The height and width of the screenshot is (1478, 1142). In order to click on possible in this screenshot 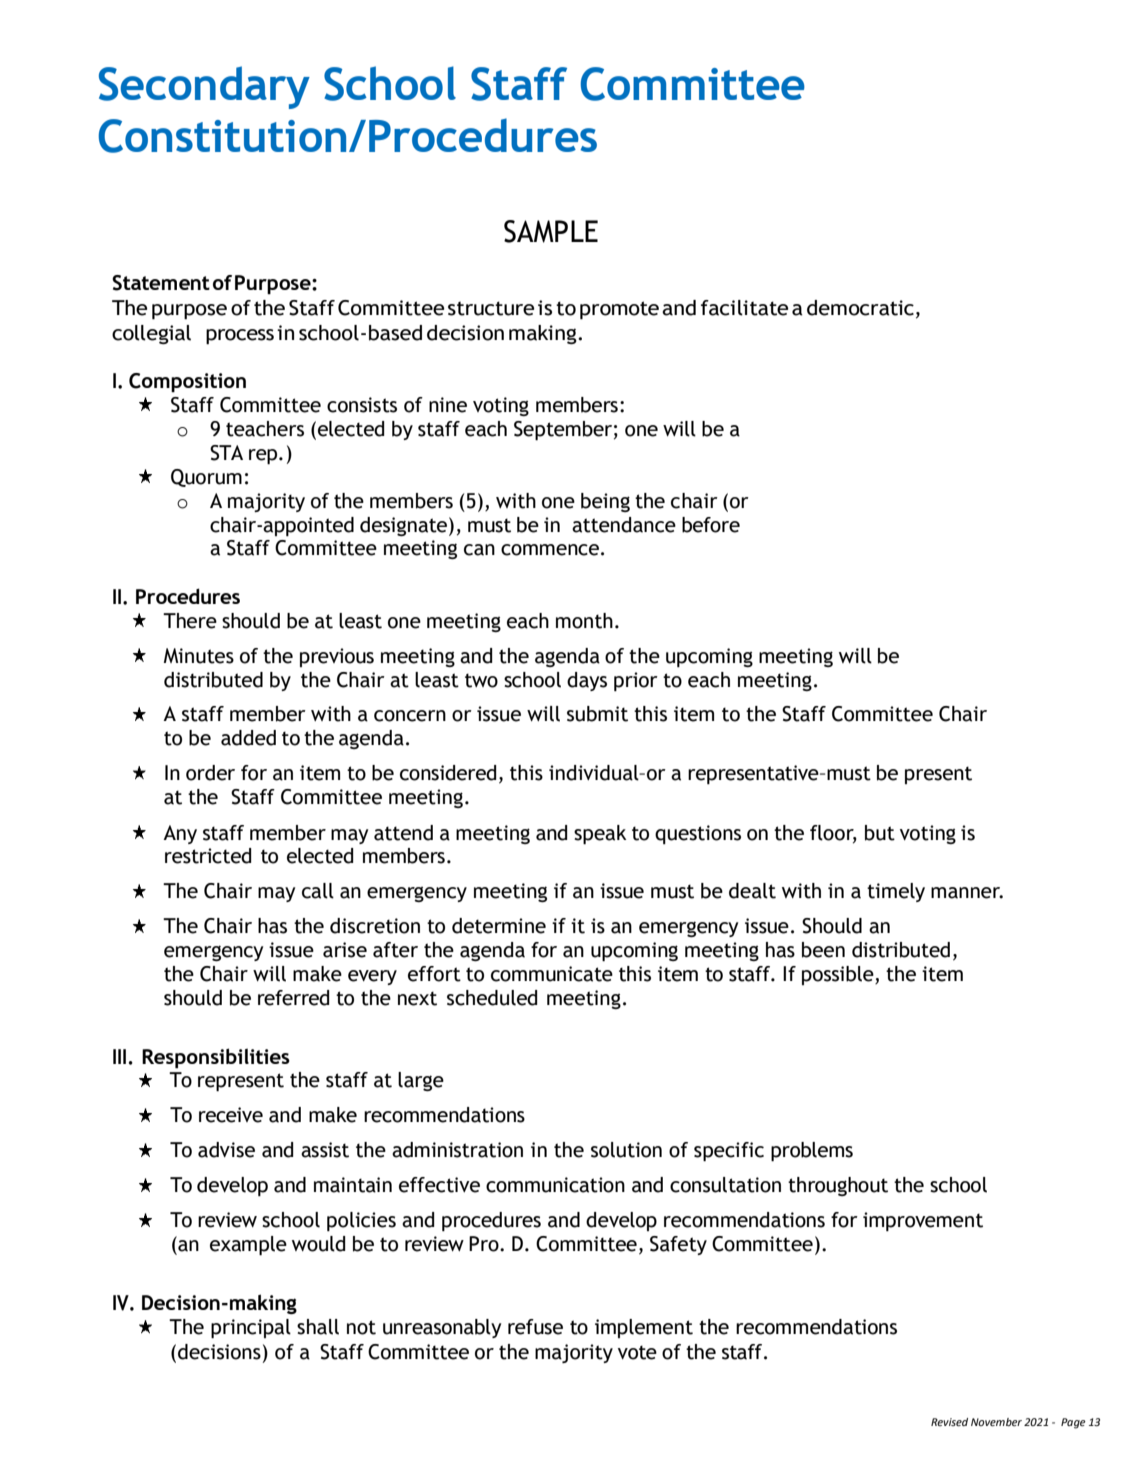, I will do `click(839, 975)`.
